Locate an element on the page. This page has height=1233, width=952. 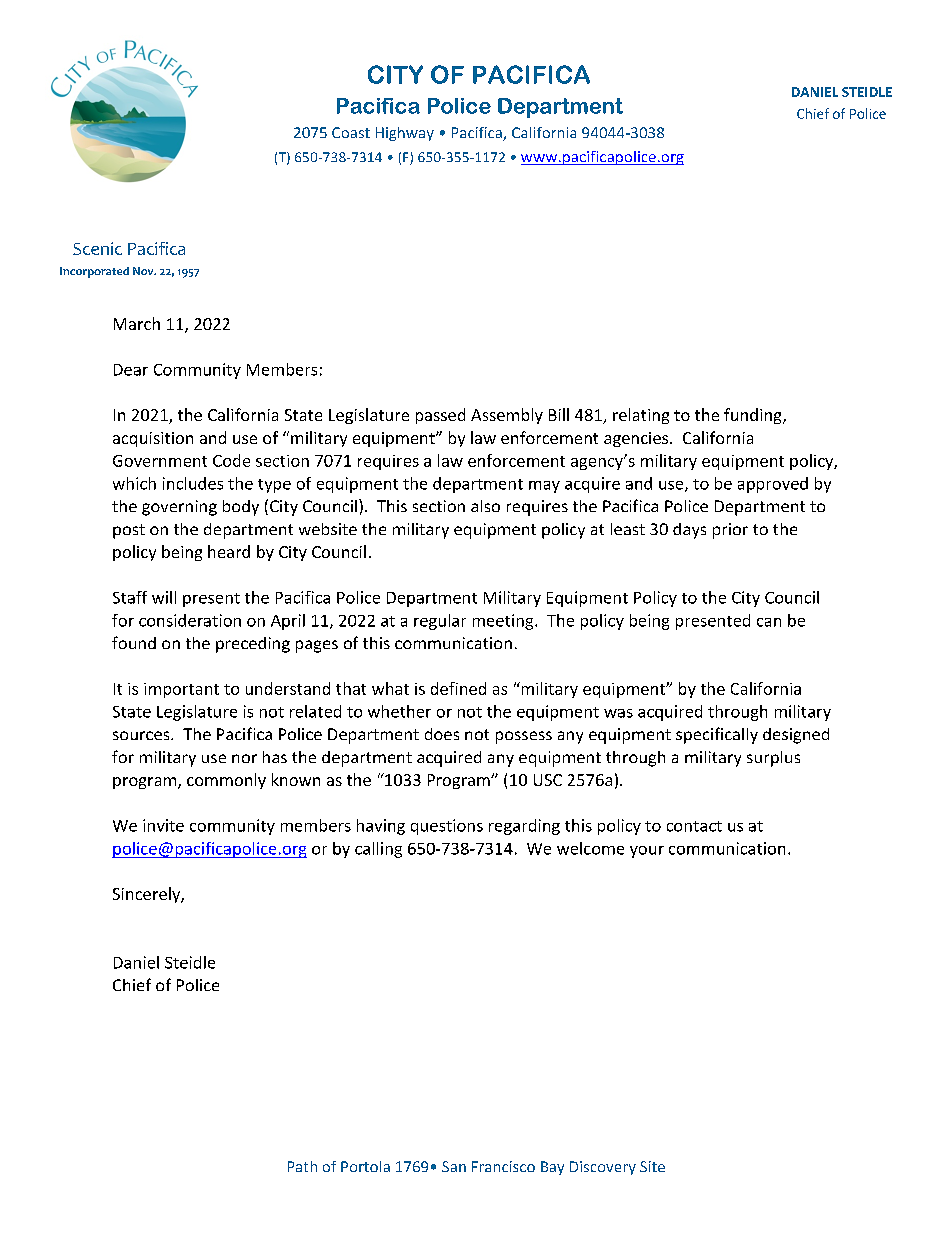
invite is located at coordinates (163, 825).
